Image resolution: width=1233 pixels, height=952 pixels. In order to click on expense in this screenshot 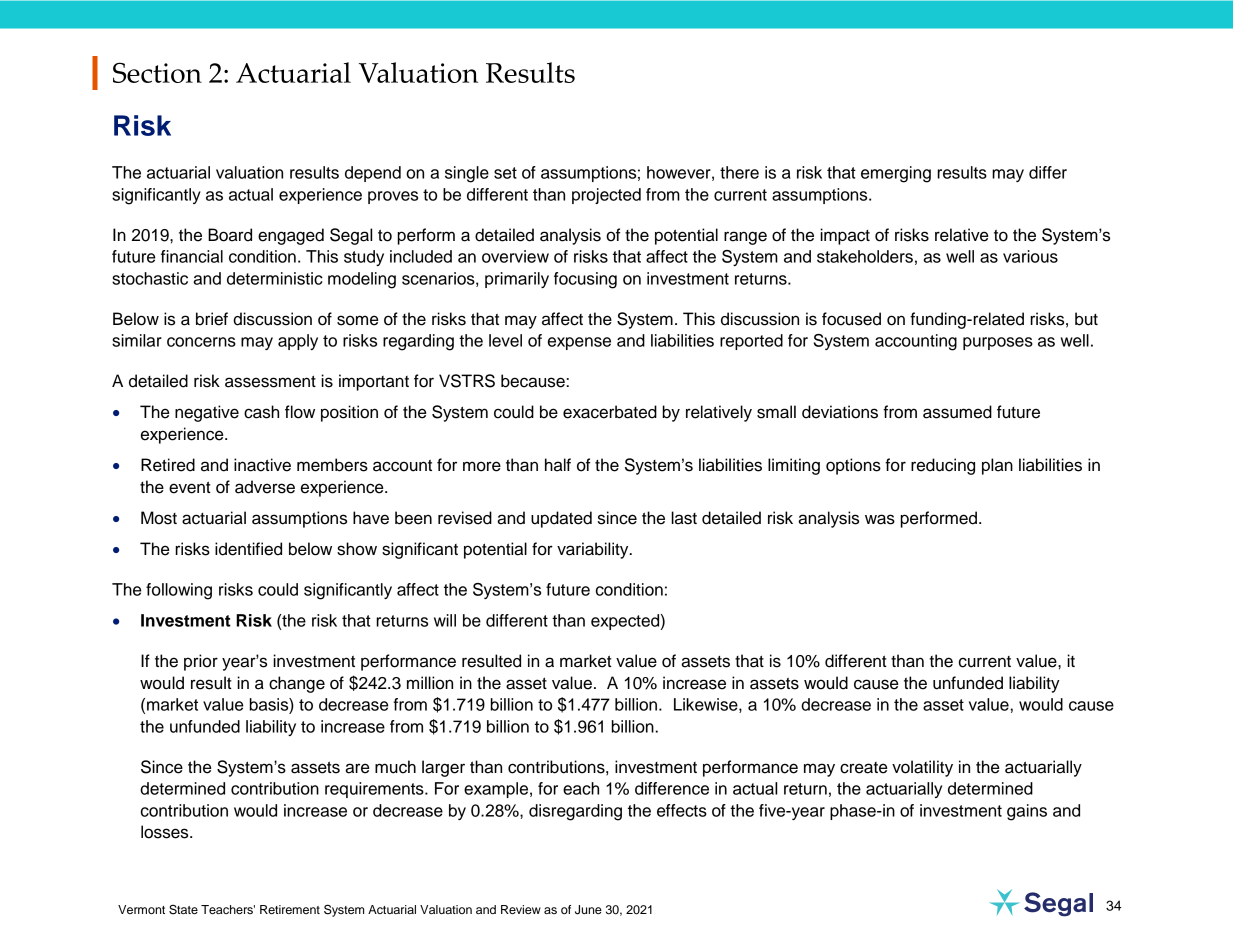, I will do `click(579, 343)`.
